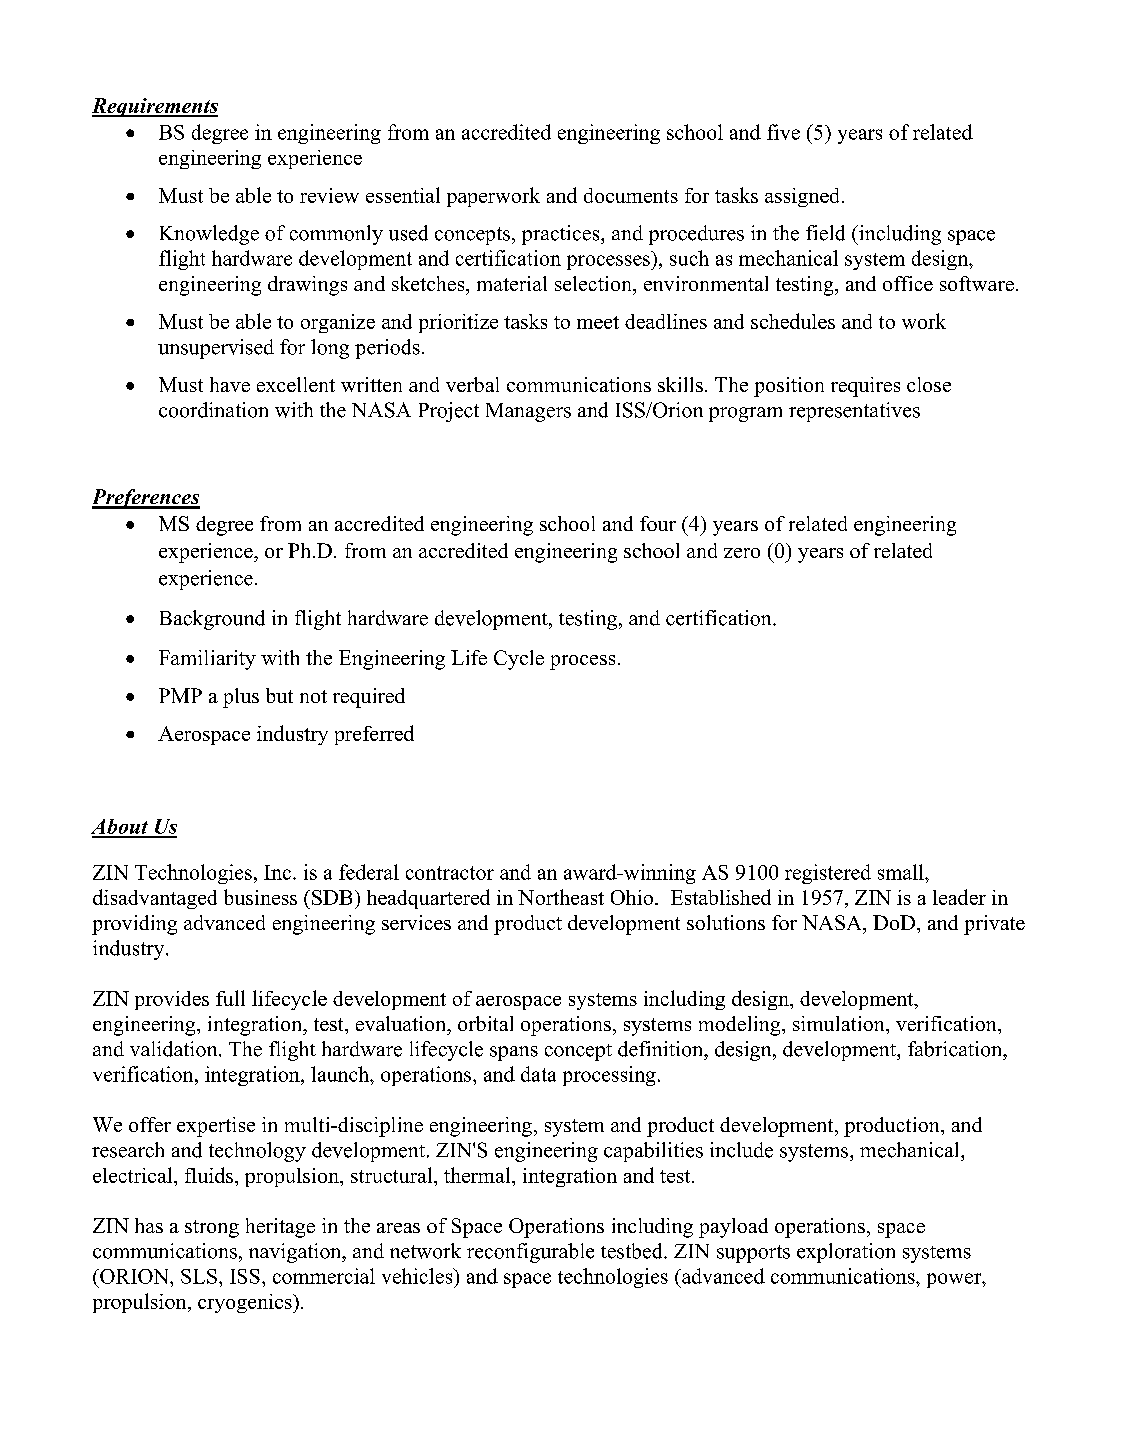 The width and height of the screenshot is (1121, 1450). I want to click on documents, so click(631, 195).
